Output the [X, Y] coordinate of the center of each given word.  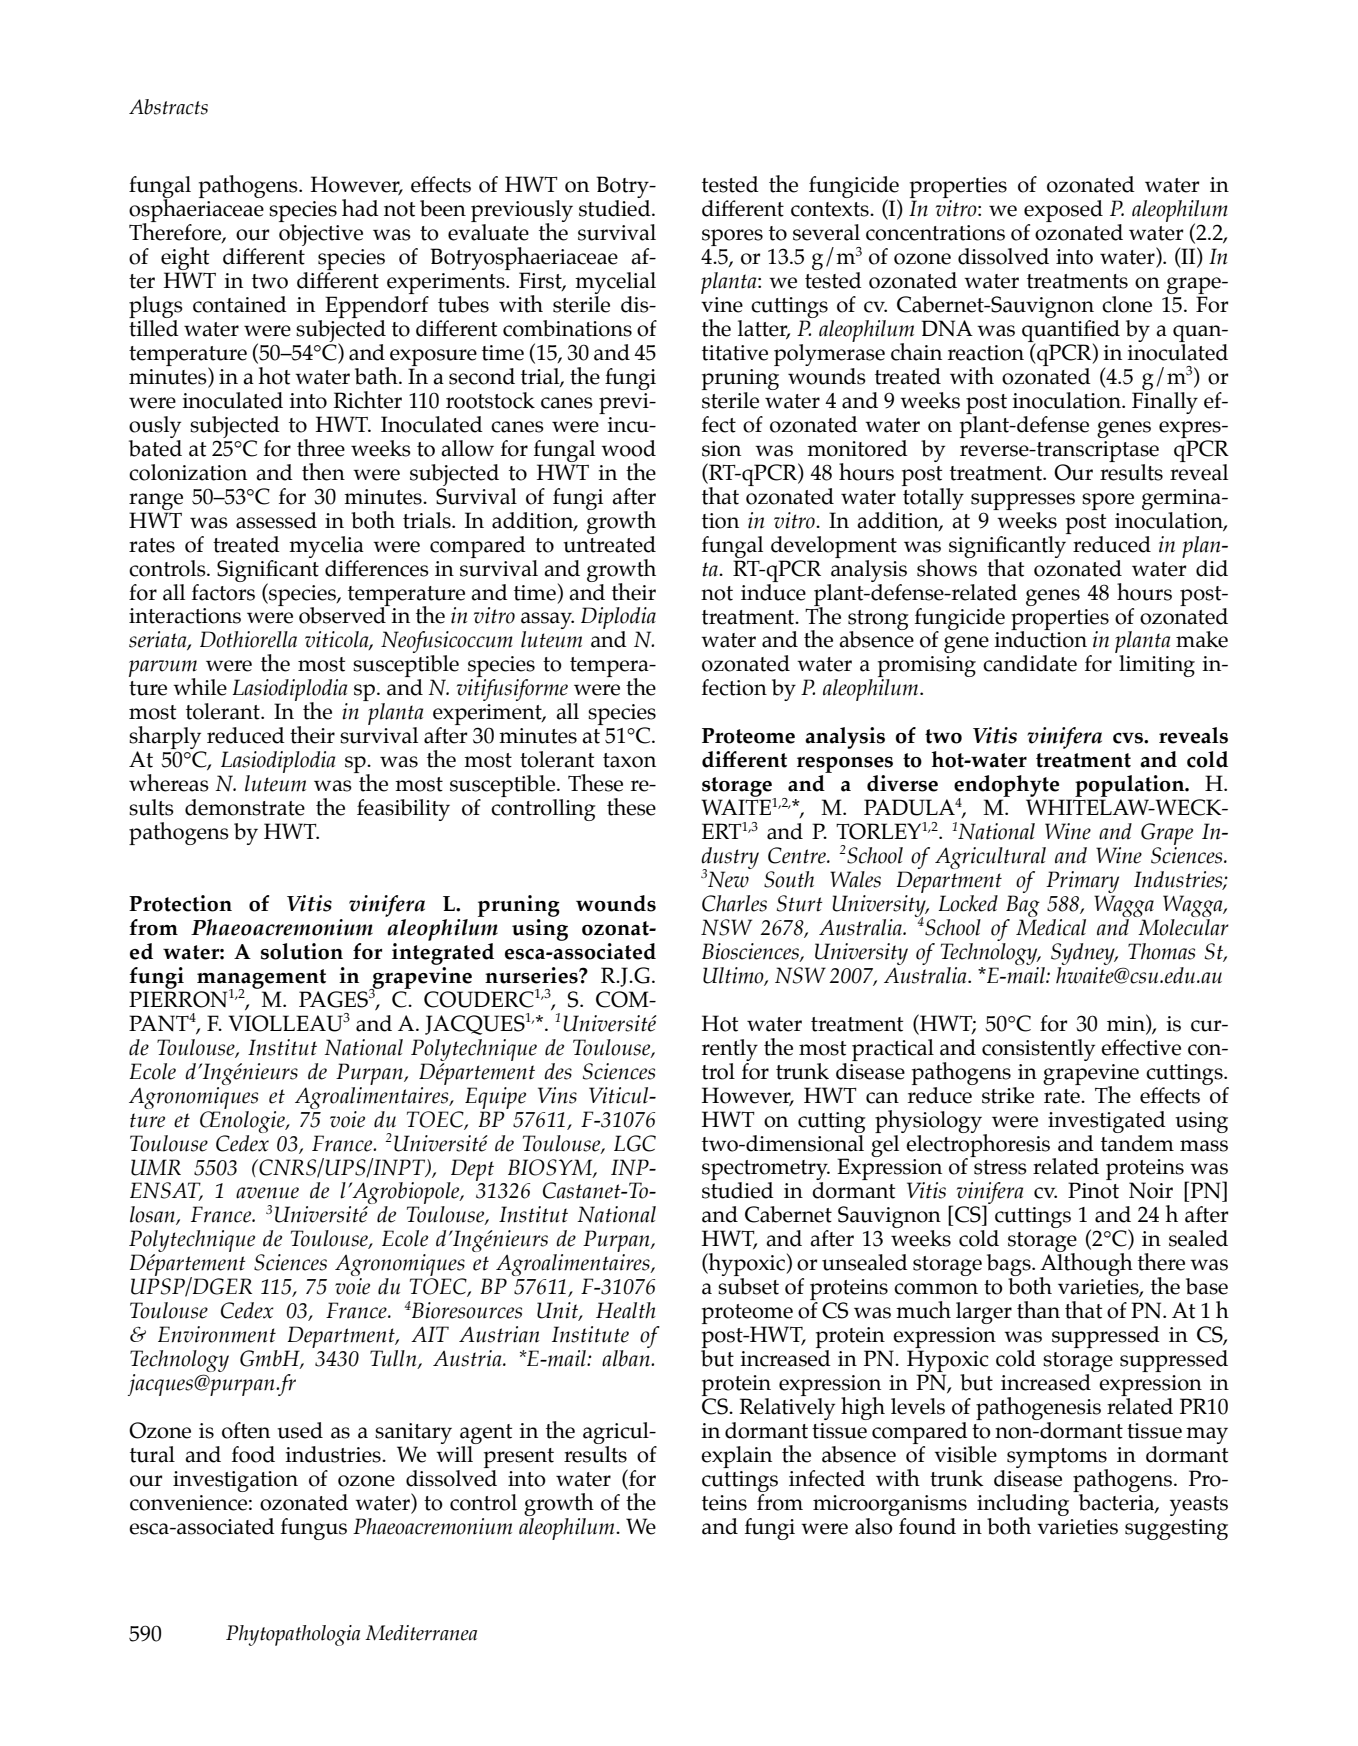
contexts [831, 209]
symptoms [1057, 1459]
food [253, 1454]
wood [628, 448]
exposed [1063, 212]
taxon [629, 760]
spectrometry [766, 1171]
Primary [1082, 883]
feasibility [403, 810]
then [323, 472]
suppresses [1023, 501]
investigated [1107, 1122]
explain [736, 1457]
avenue [267, 1193]
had [360, 208]
